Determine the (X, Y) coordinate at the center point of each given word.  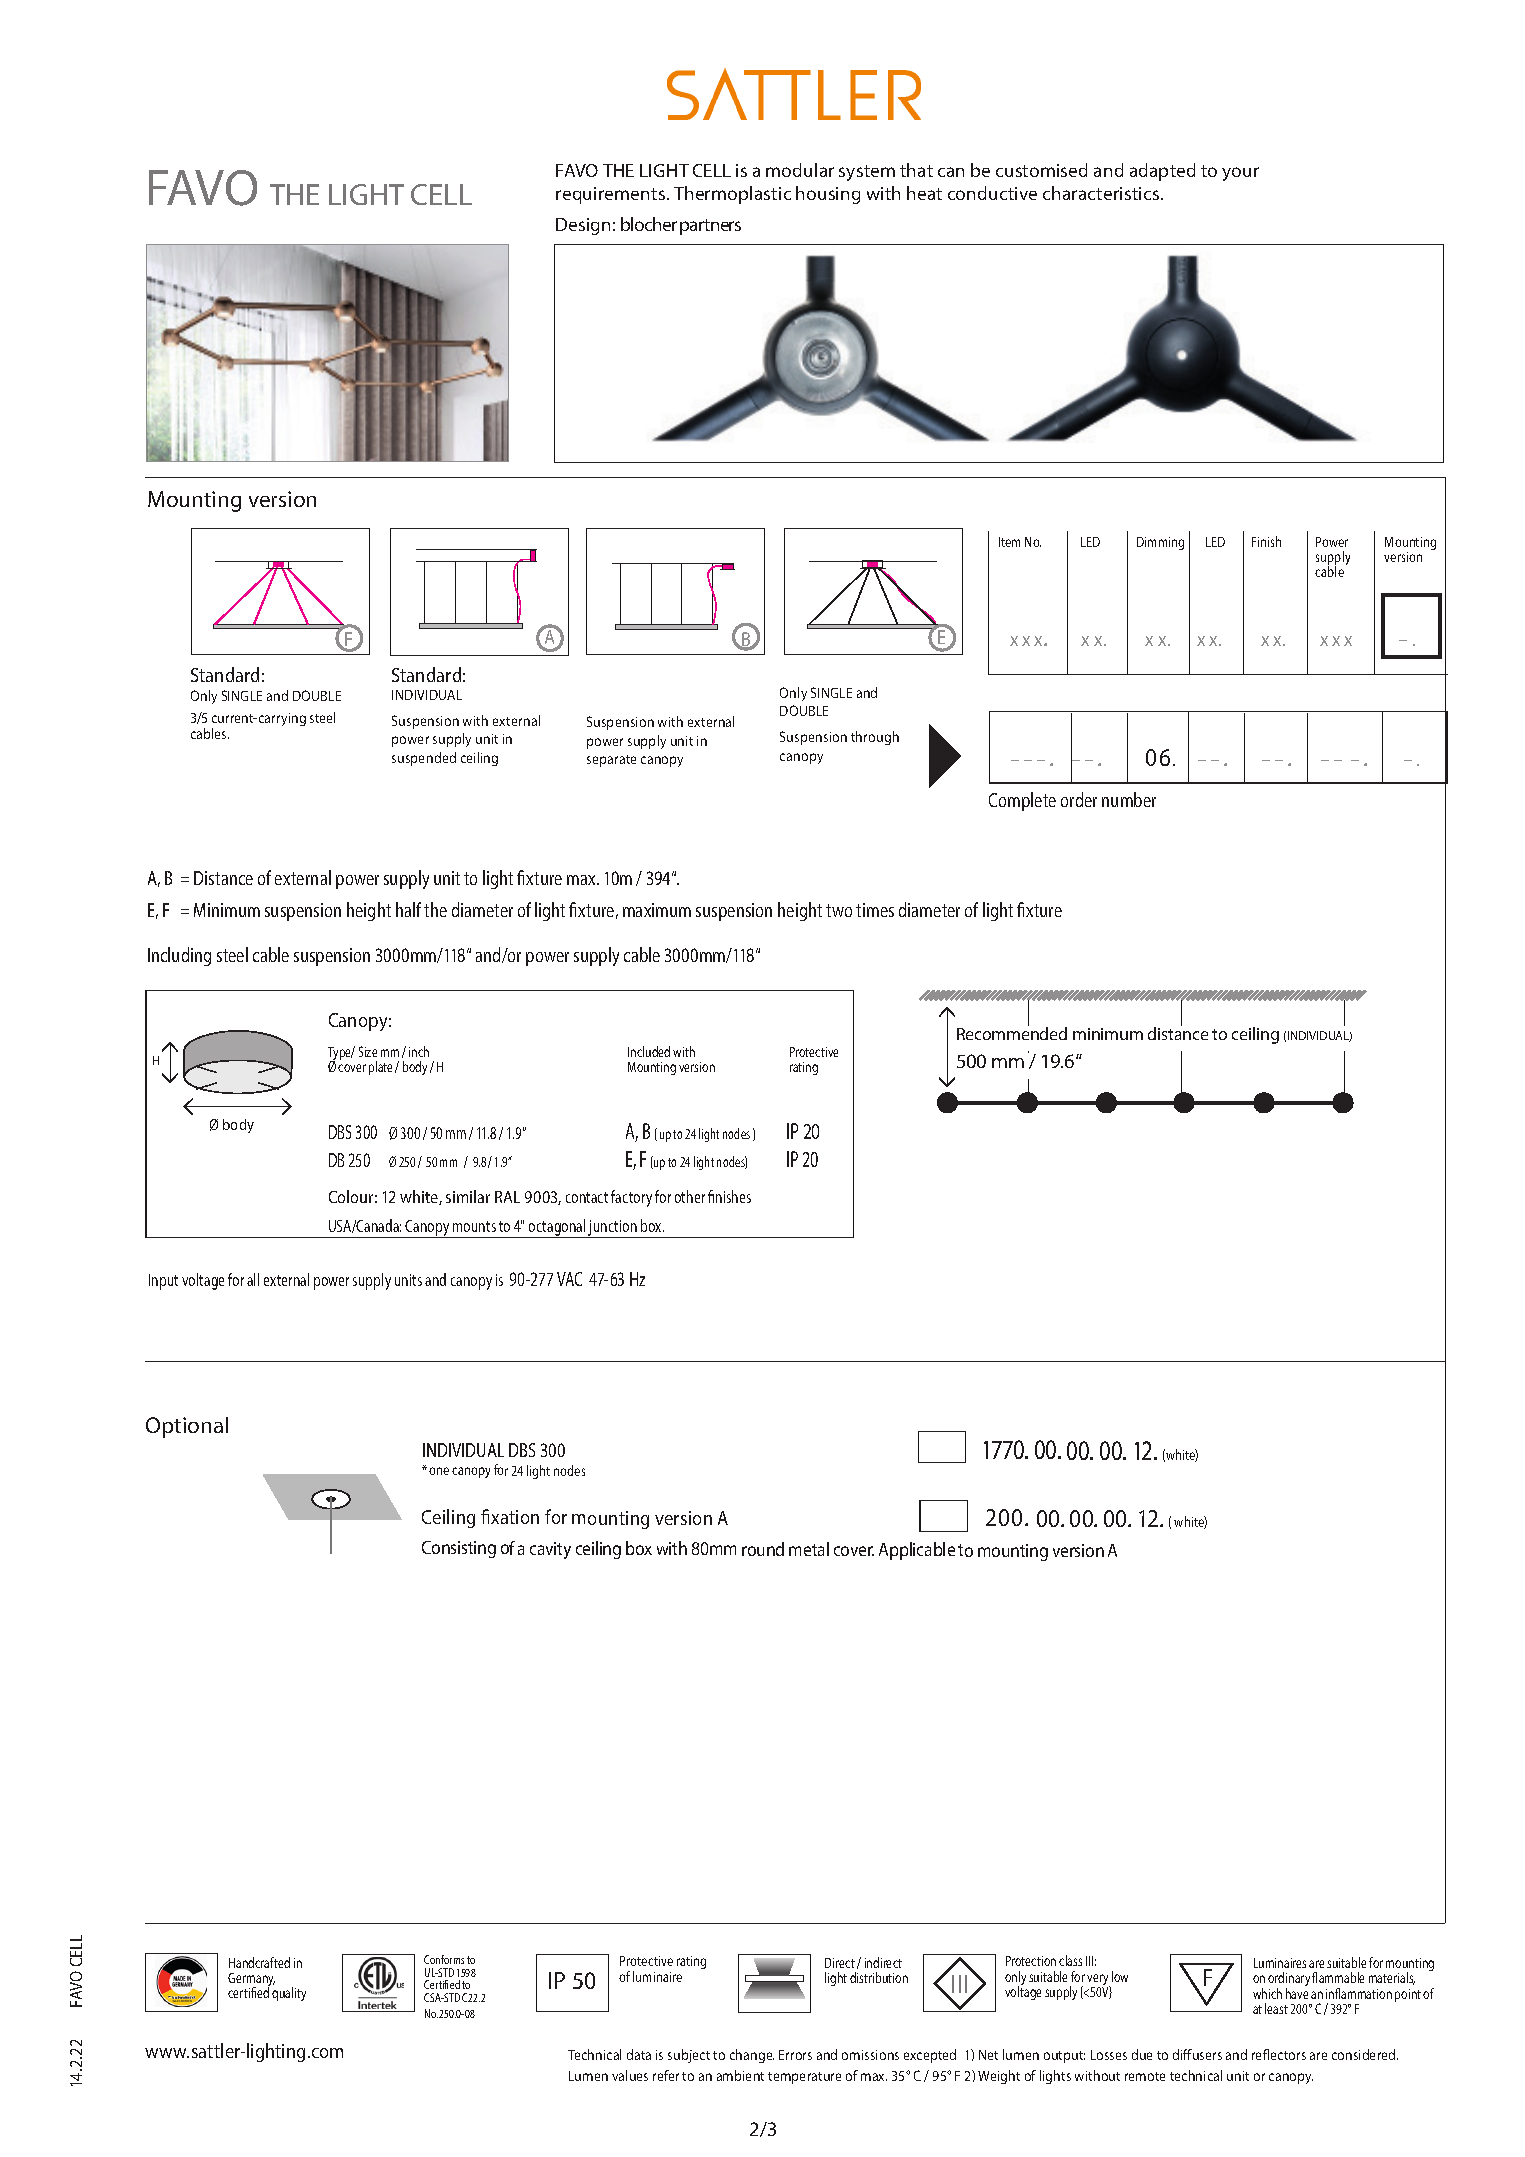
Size (368, 1051)
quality (289, 1994)
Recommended (1012, 1033)
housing (828, 195)
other (690, 1196)
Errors (795, 2055)
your (1240, 174)
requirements (612, 195)
